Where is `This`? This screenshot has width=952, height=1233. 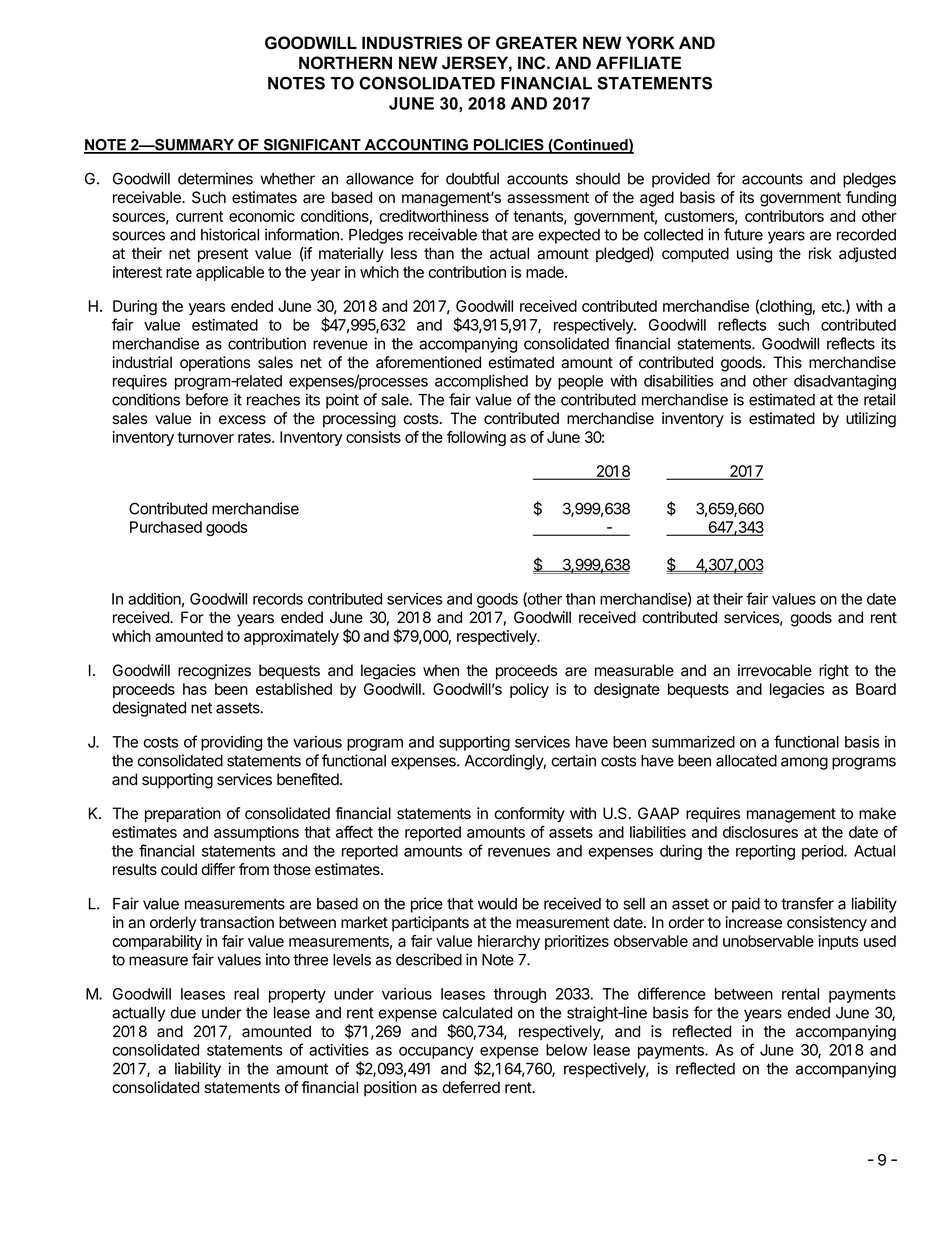 This is located at coordinates (787, 362).
